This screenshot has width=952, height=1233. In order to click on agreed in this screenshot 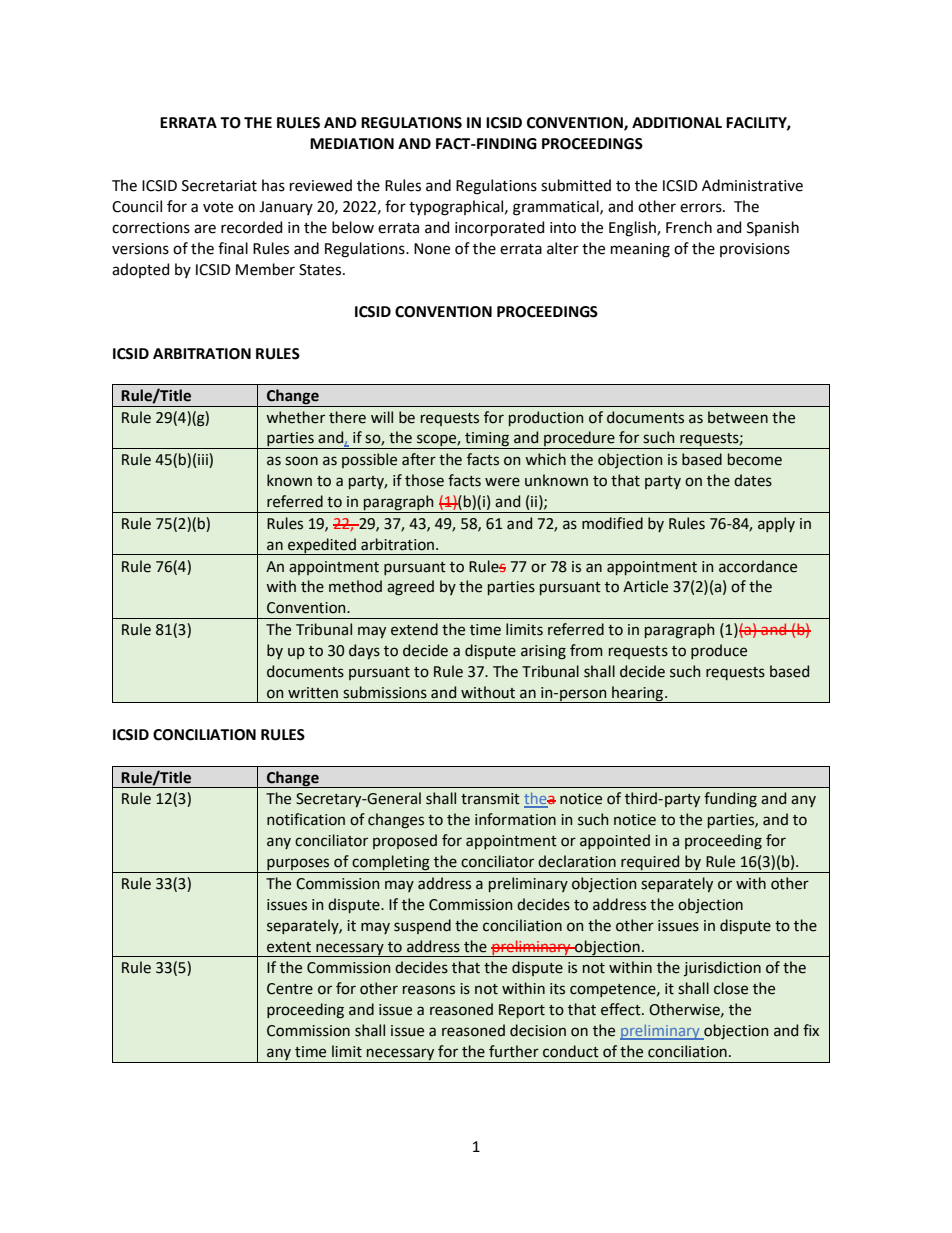, I will do `click(410, 588)`.
